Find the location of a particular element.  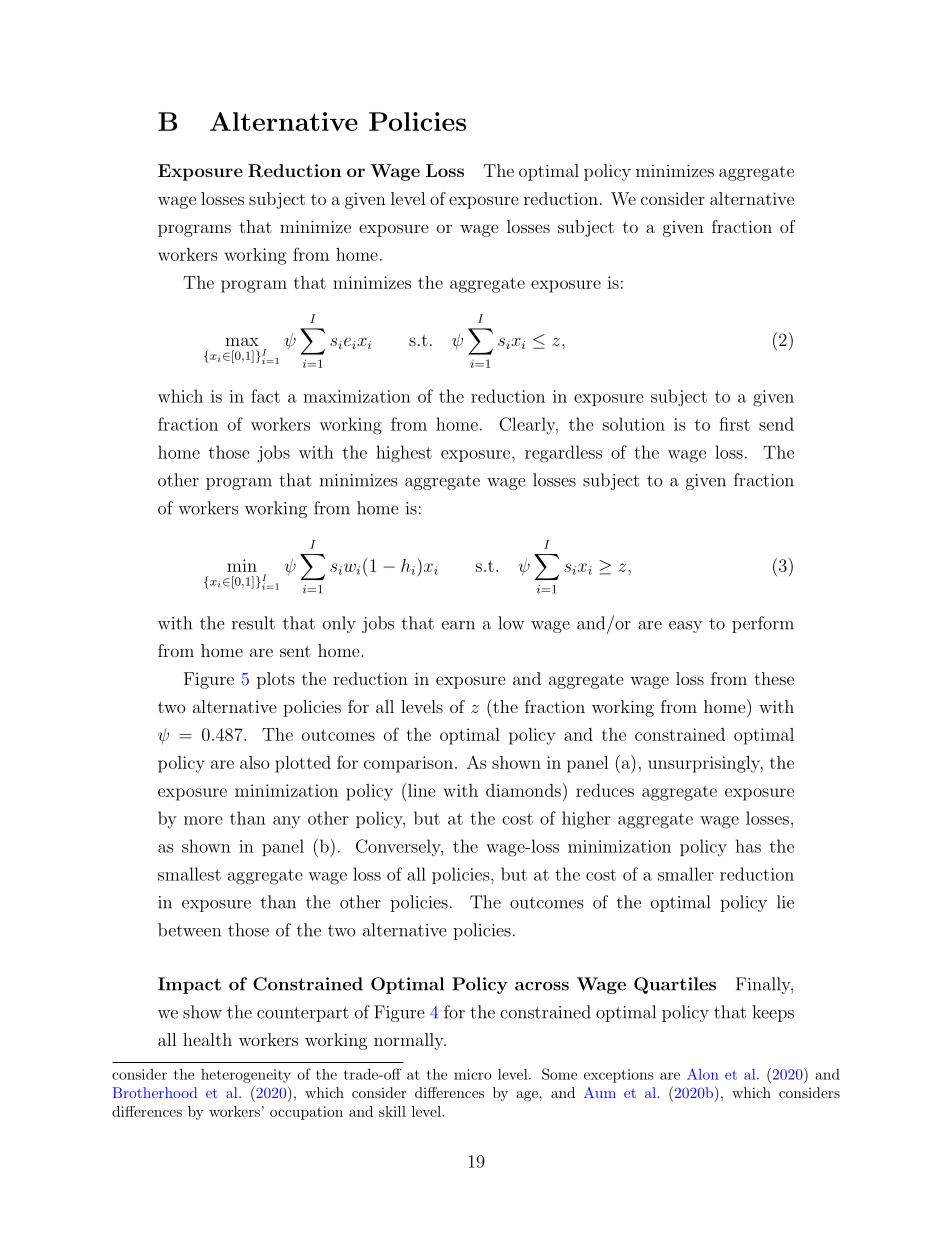

across is located at coordinates (542, 986).
